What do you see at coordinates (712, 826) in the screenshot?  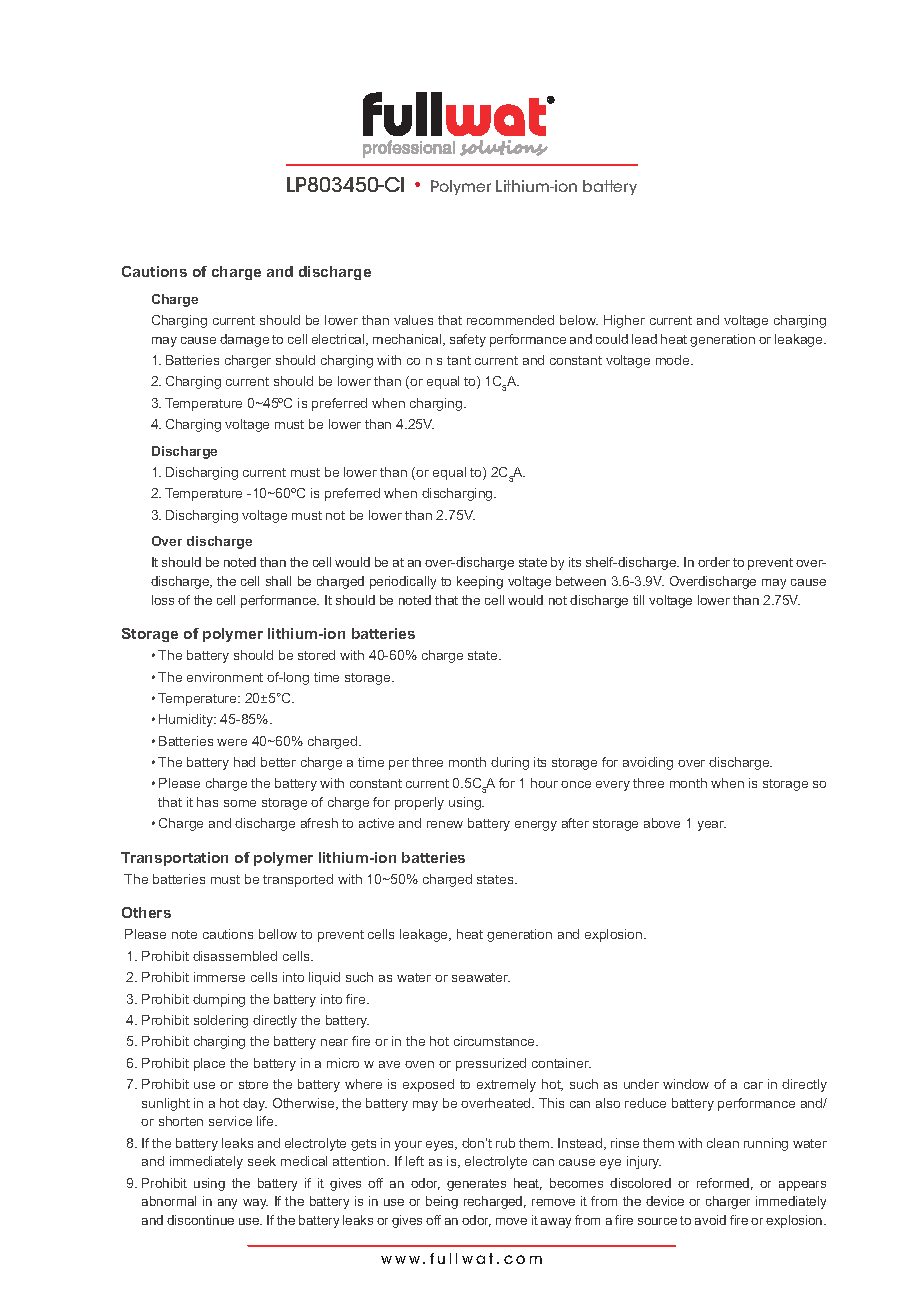 I see `year` at bounding box center [712, 826].
